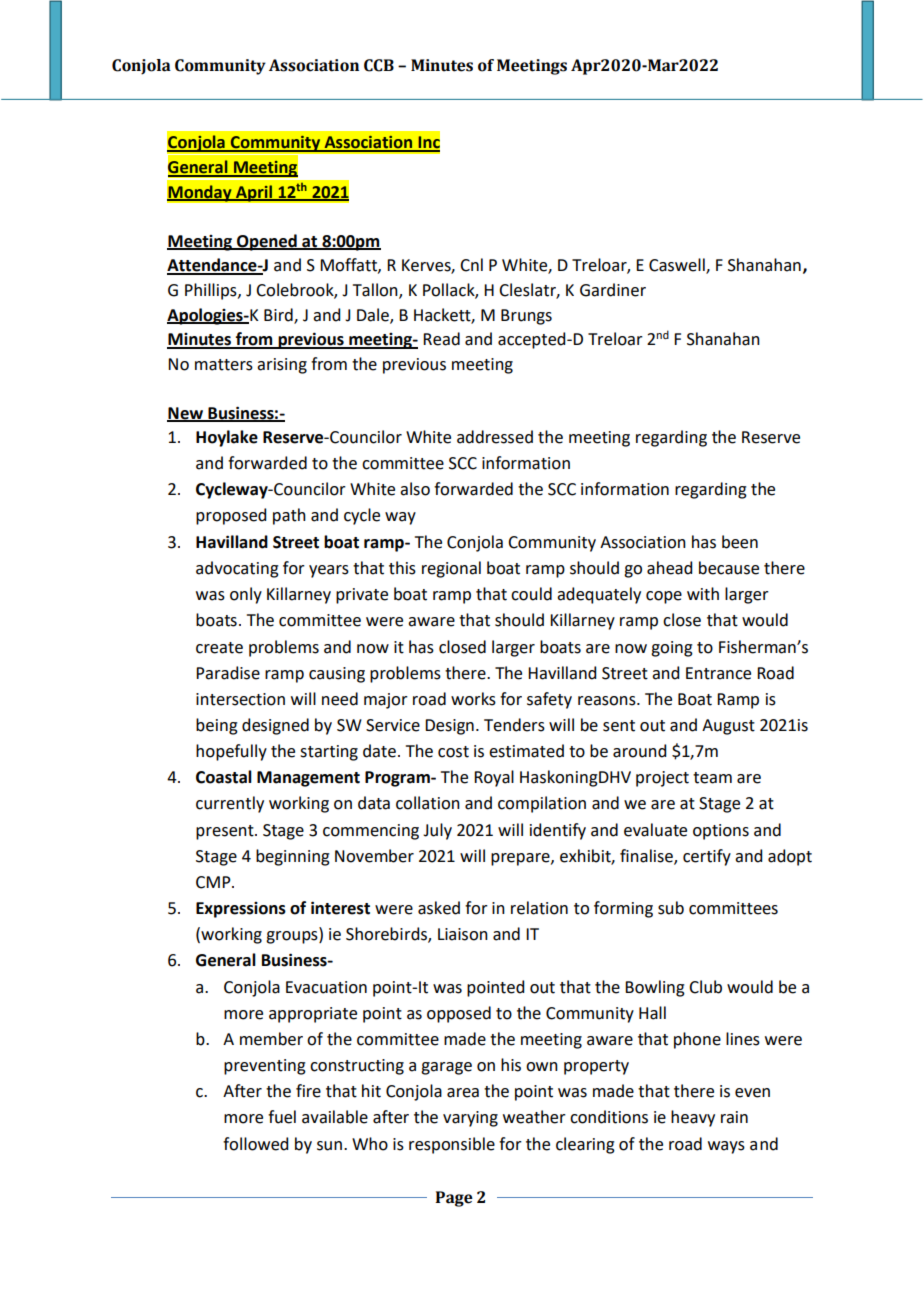  Describe the element at coordinates (452, 1145) in the document. I see `responsible` at that location.
